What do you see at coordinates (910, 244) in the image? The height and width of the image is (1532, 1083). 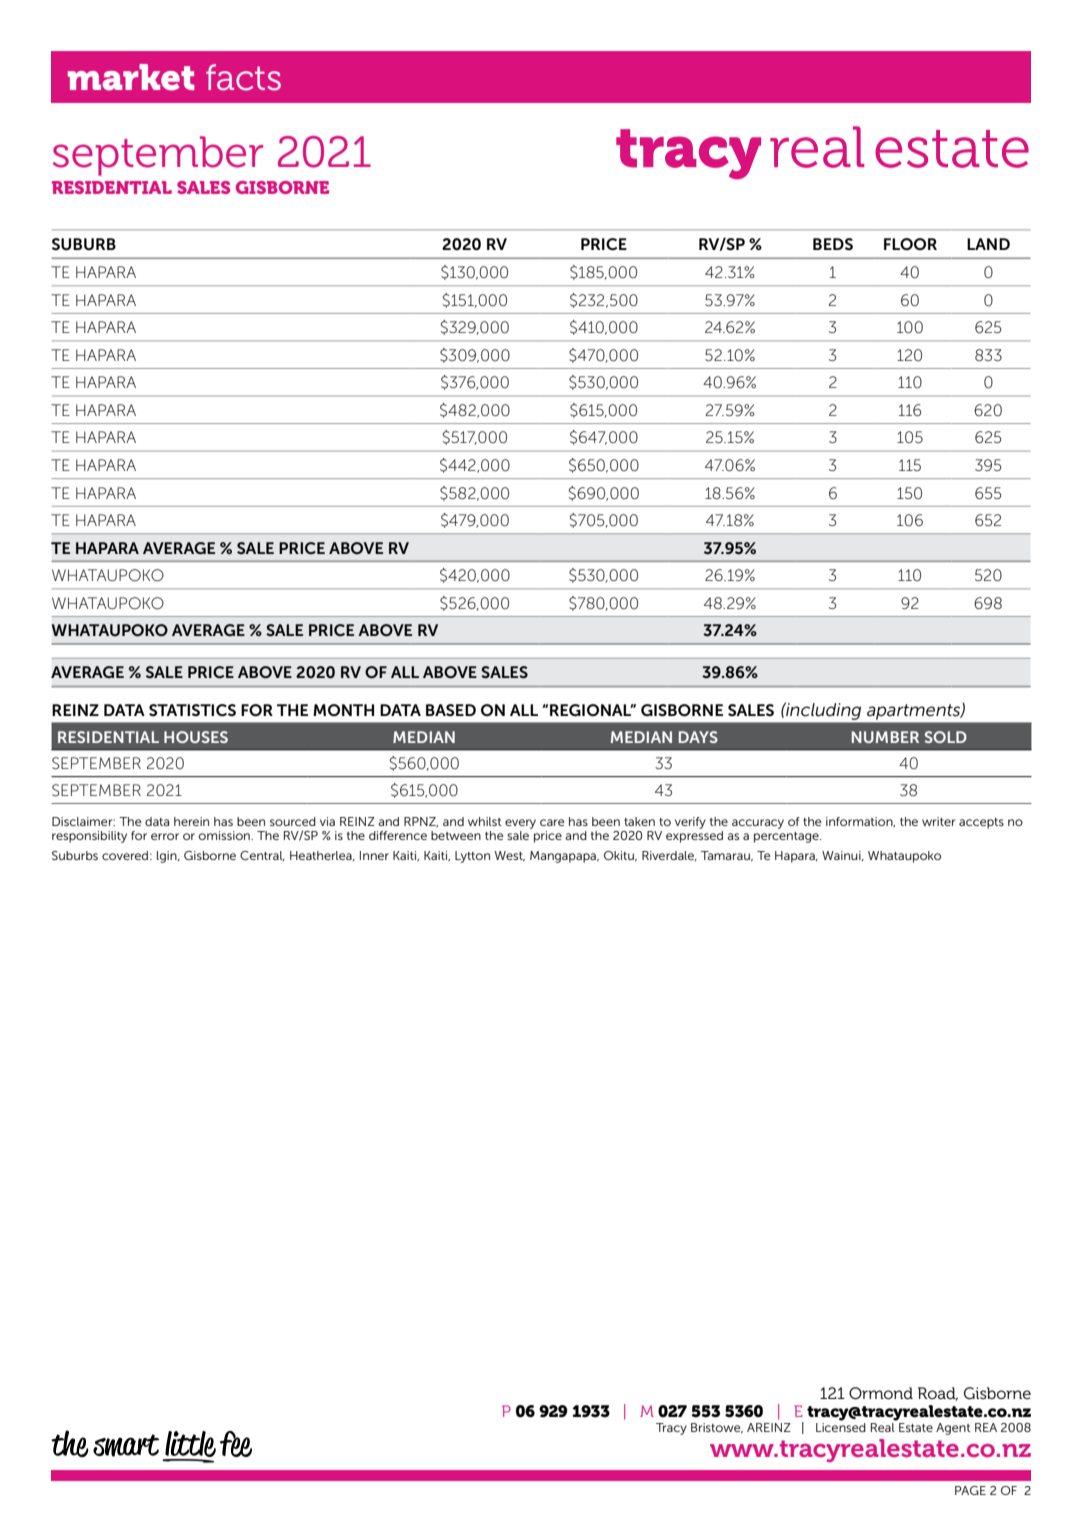 I see `FLOOR` at bounding box center [910, 244].
